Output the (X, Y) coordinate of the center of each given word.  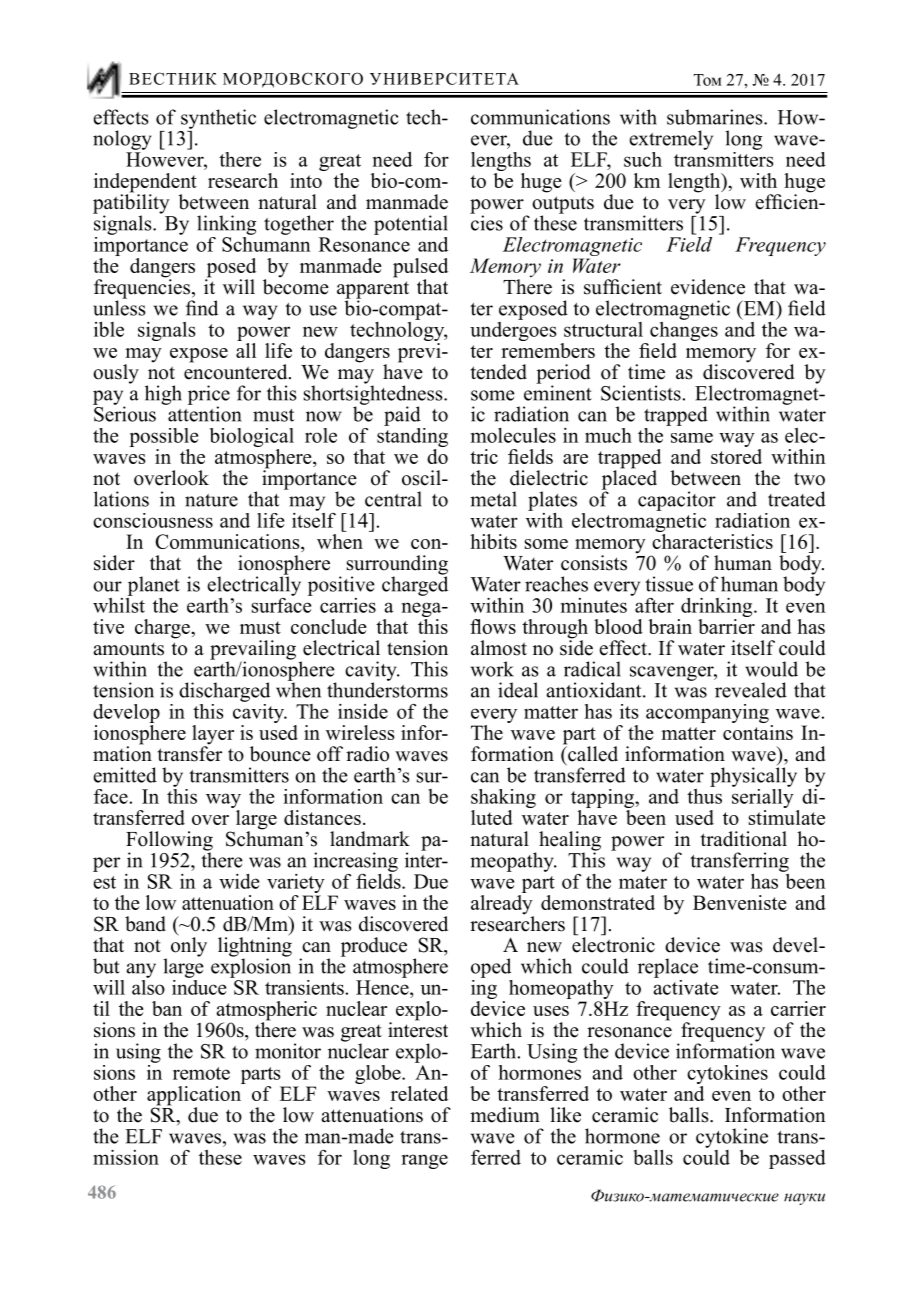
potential (411, 225)
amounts (128, 649)
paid (402, 416)
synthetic (218, 119)
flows (493, 626)
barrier (726, 625)
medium (505, 1115)
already (502, 904)
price (209, 396)
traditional (744, 839)
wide (239, 881)
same (692, 438)
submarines (716, 117)
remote (201, 1073)
